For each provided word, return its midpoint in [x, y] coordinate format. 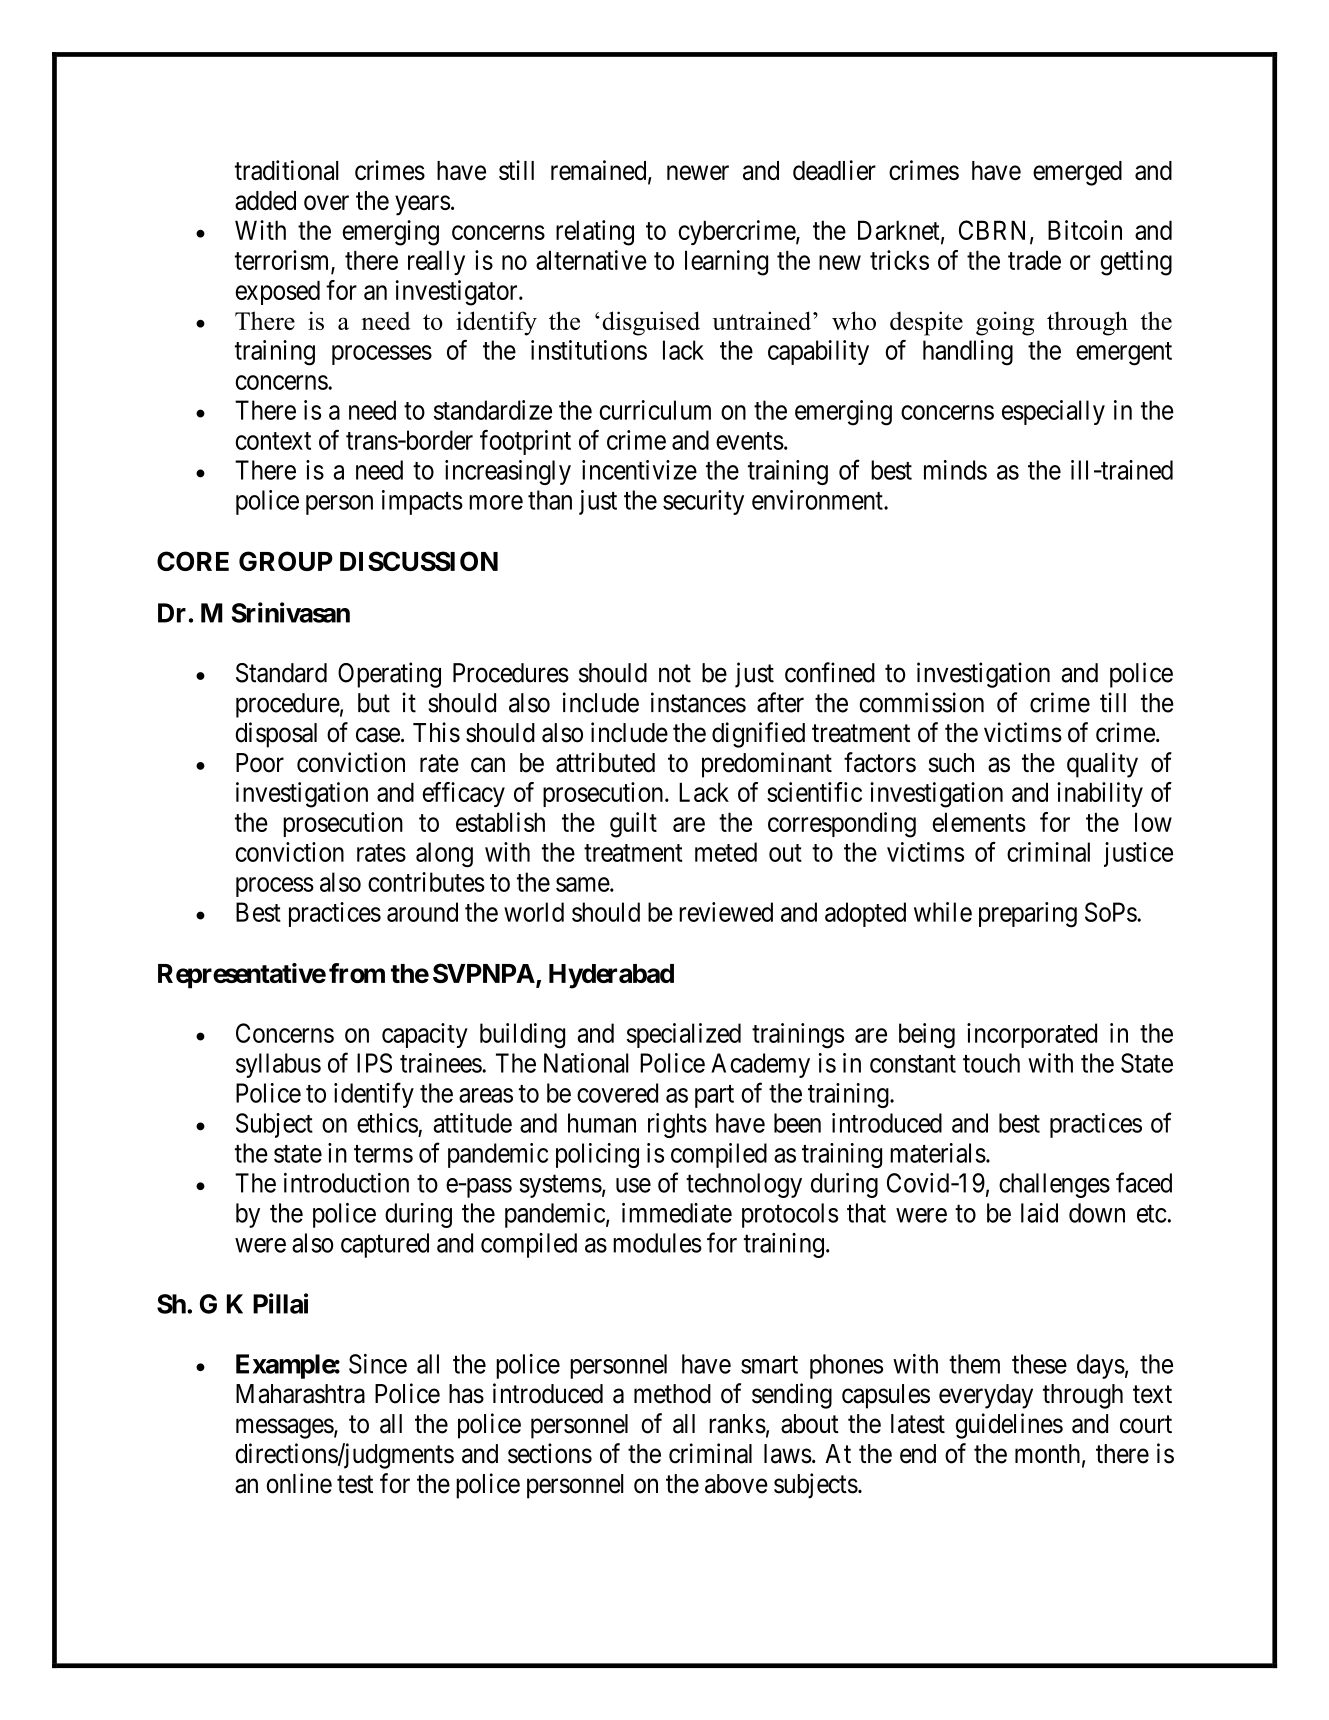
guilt [633, 825]
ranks [737, 1424]
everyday [986, 1396]
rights [677, 1125]
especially [1053, 412]
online [299, 1483]
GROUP [286, 561]
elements [979, 822]
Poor [260, 763]
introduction [346, 1183]
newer [698, 172]
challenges [1054, 1185]
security [703, 502]
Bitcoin [1085, 230]
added [265, 200]
